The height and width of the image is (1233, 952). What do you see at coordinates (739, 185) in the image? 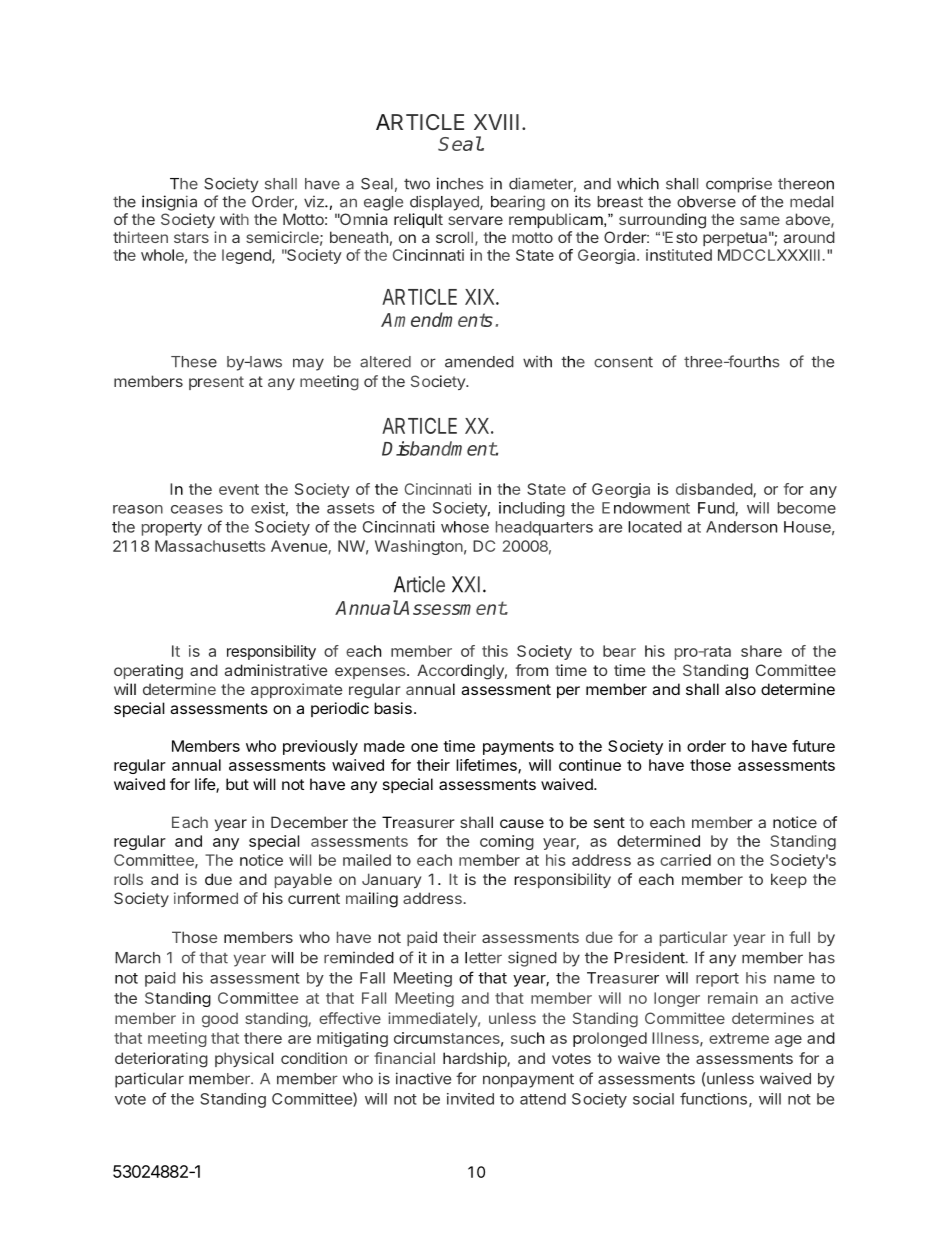
I see `comprise` at bounding box center [739, 185].
